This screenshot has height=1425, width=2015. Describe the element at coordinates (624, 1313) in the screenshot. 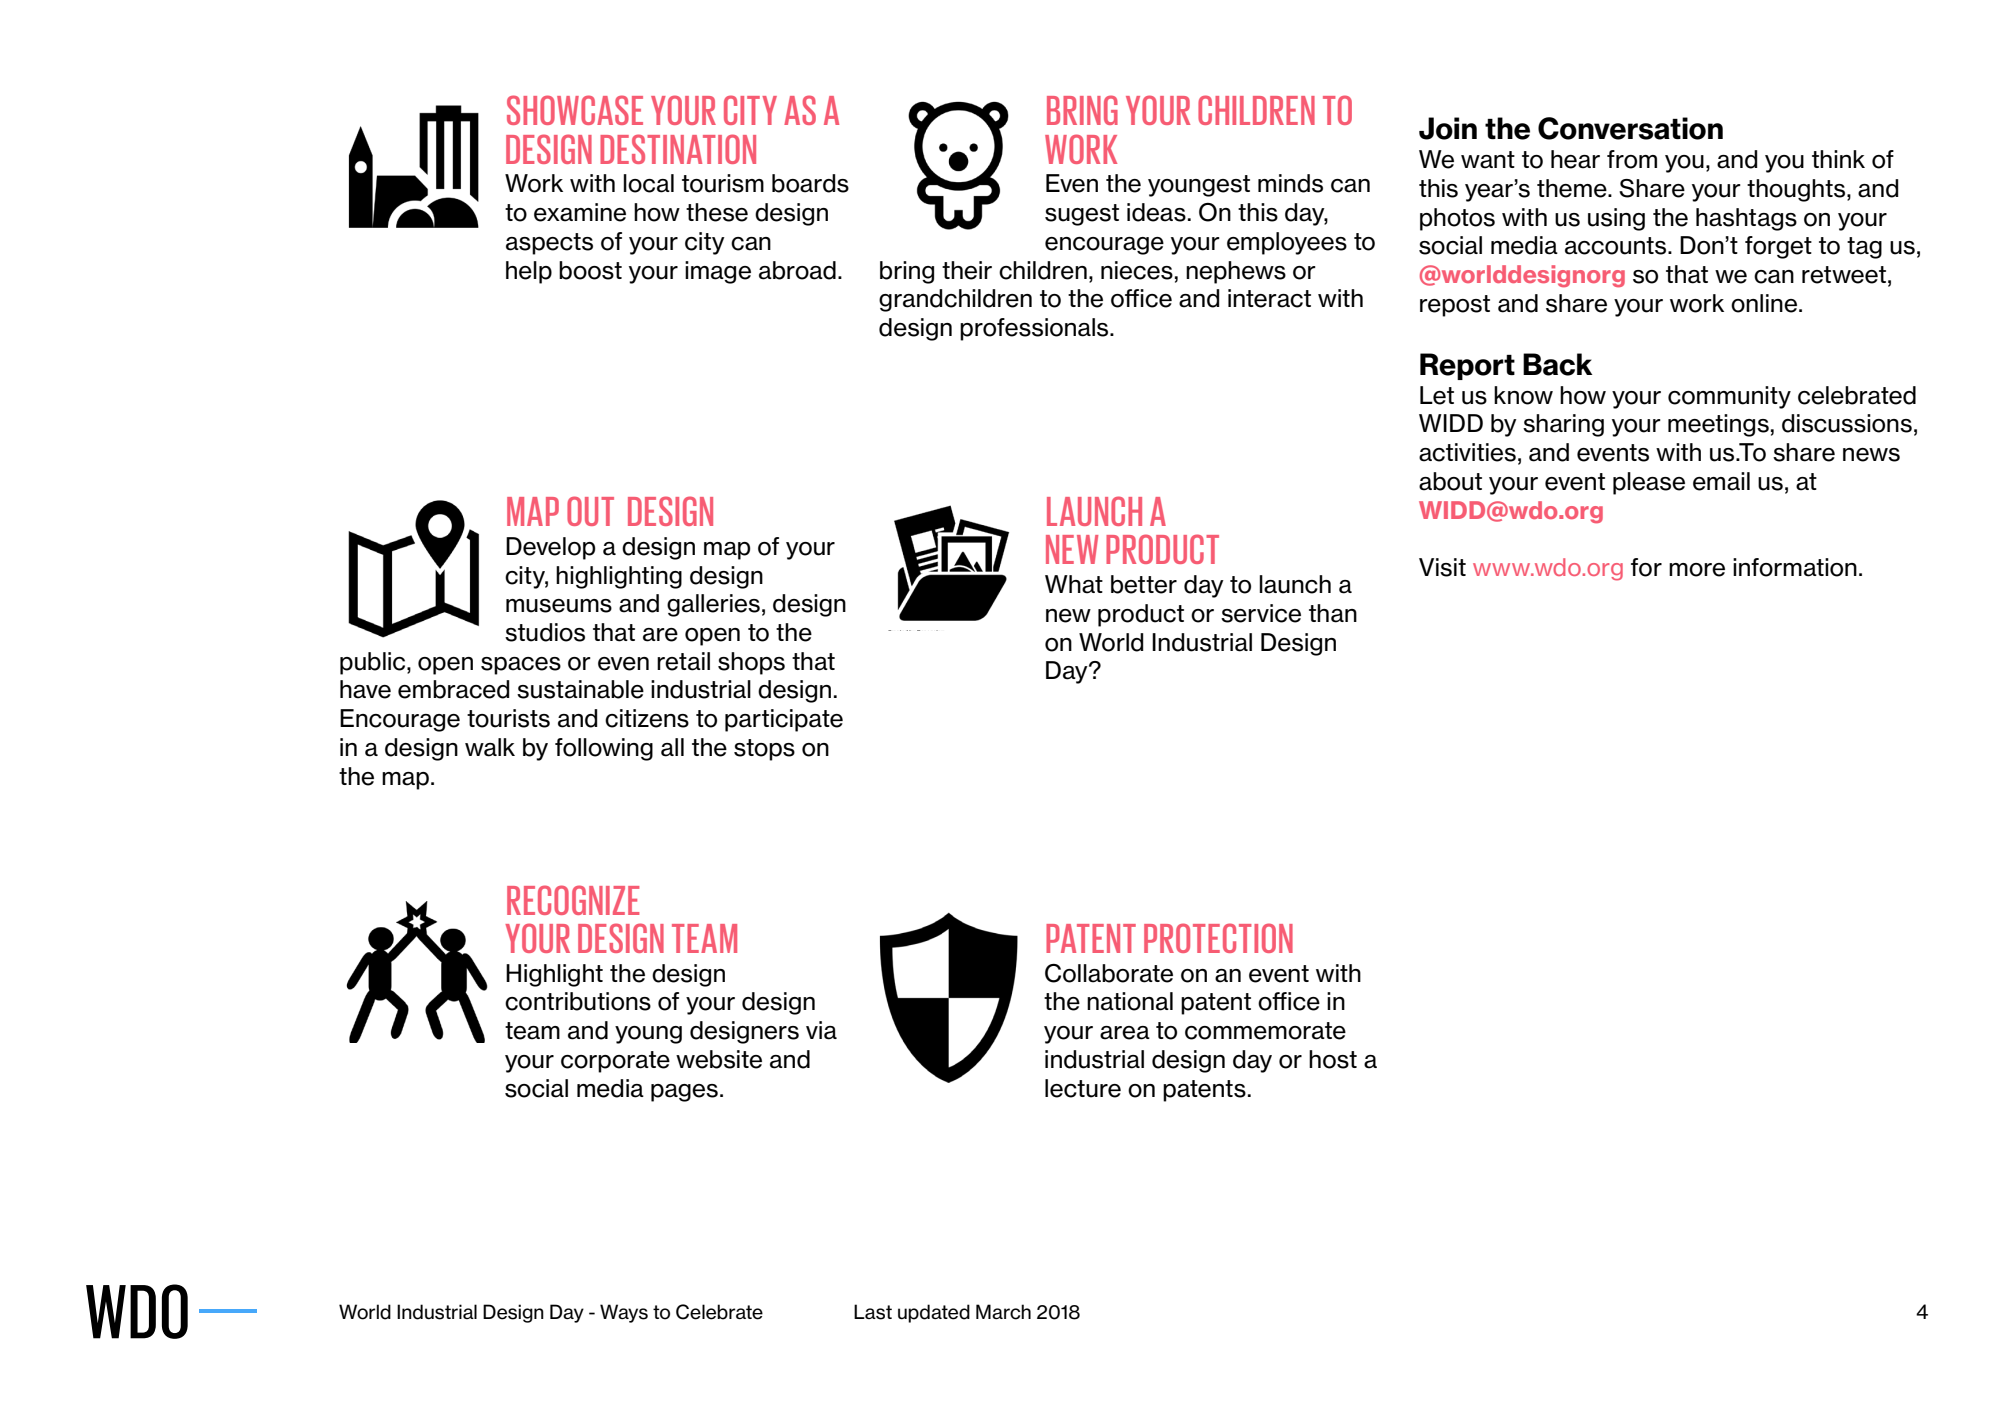

I see `Ways` at that location.
